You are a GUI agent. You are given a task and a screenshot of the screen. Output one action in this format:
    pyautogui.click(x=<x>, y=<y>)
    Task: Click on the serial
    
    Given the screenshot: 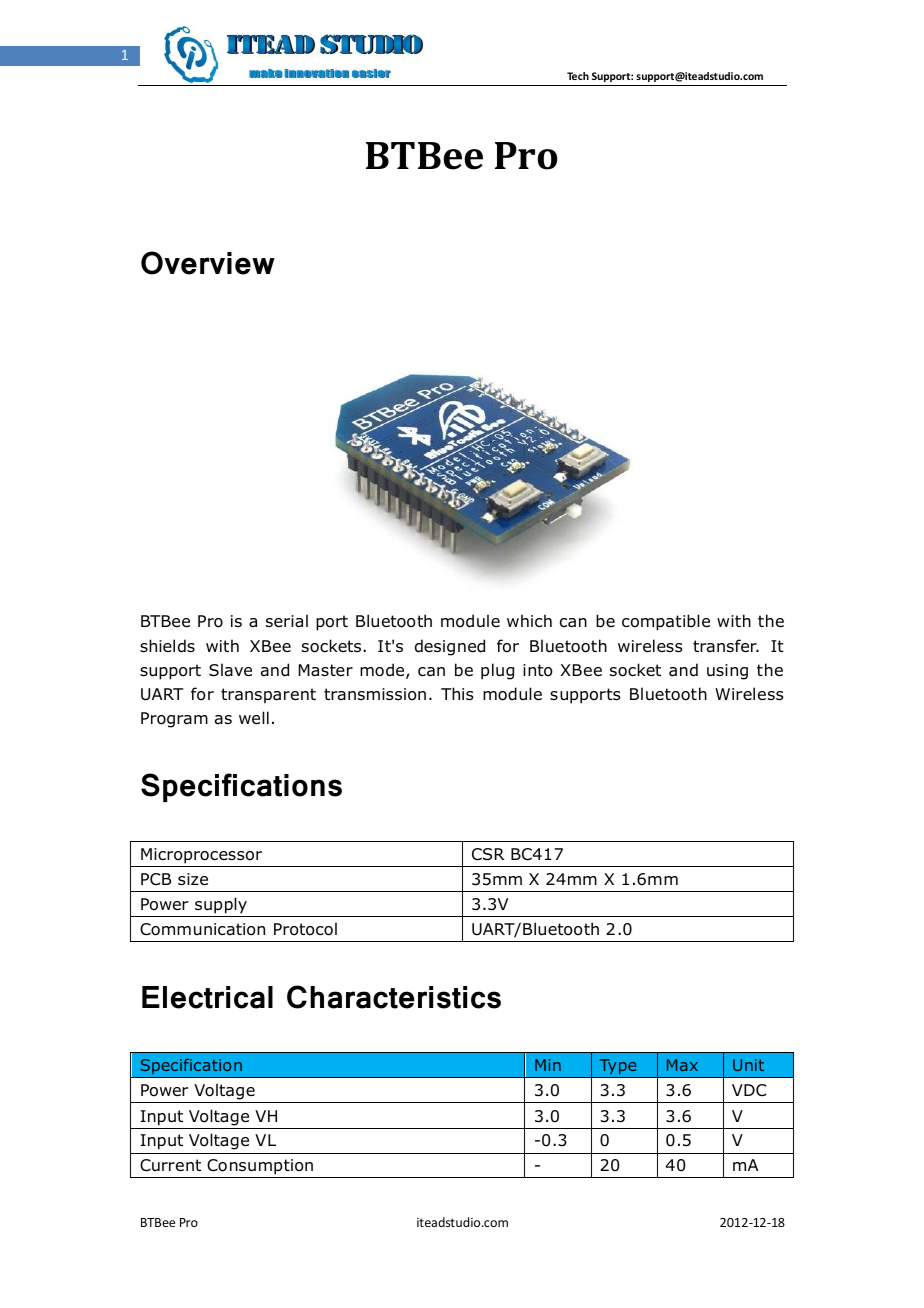 What is the action you would take?
    pyautogui.click(x=287, y=621)
